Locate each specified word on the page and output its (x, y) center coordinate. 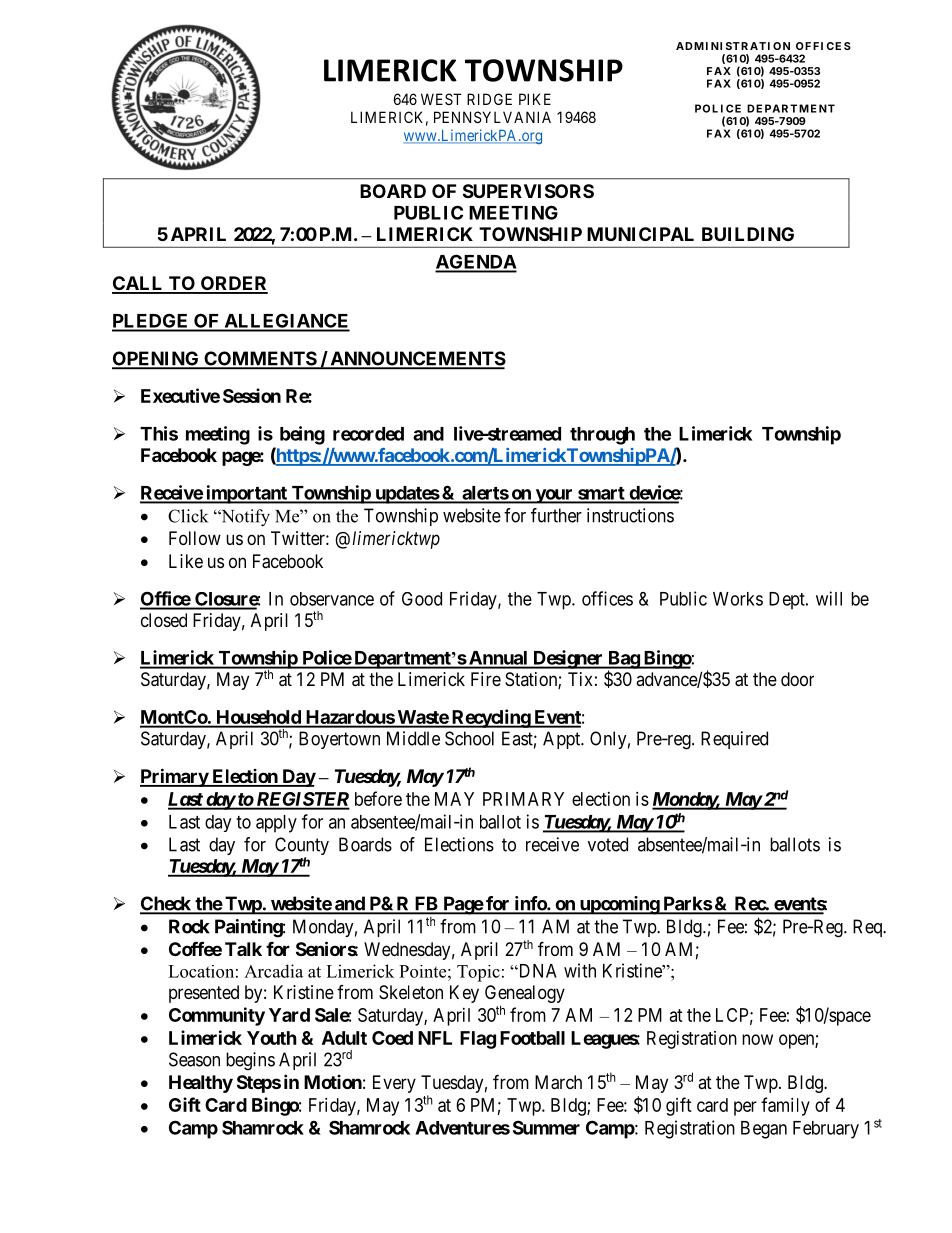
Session (252, 395)
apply (276, 824)
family (785, 1106)
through (602, 436)
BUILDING (748, 234)
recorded (368, 434)
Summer (546, 1127)
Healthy (201, 1084)
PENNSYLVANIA (492, 117)
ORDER (233, 284)
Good (422, 599)
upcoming (619, 905)
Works (738, 599)
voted (608, 844)
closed (164, 620)
